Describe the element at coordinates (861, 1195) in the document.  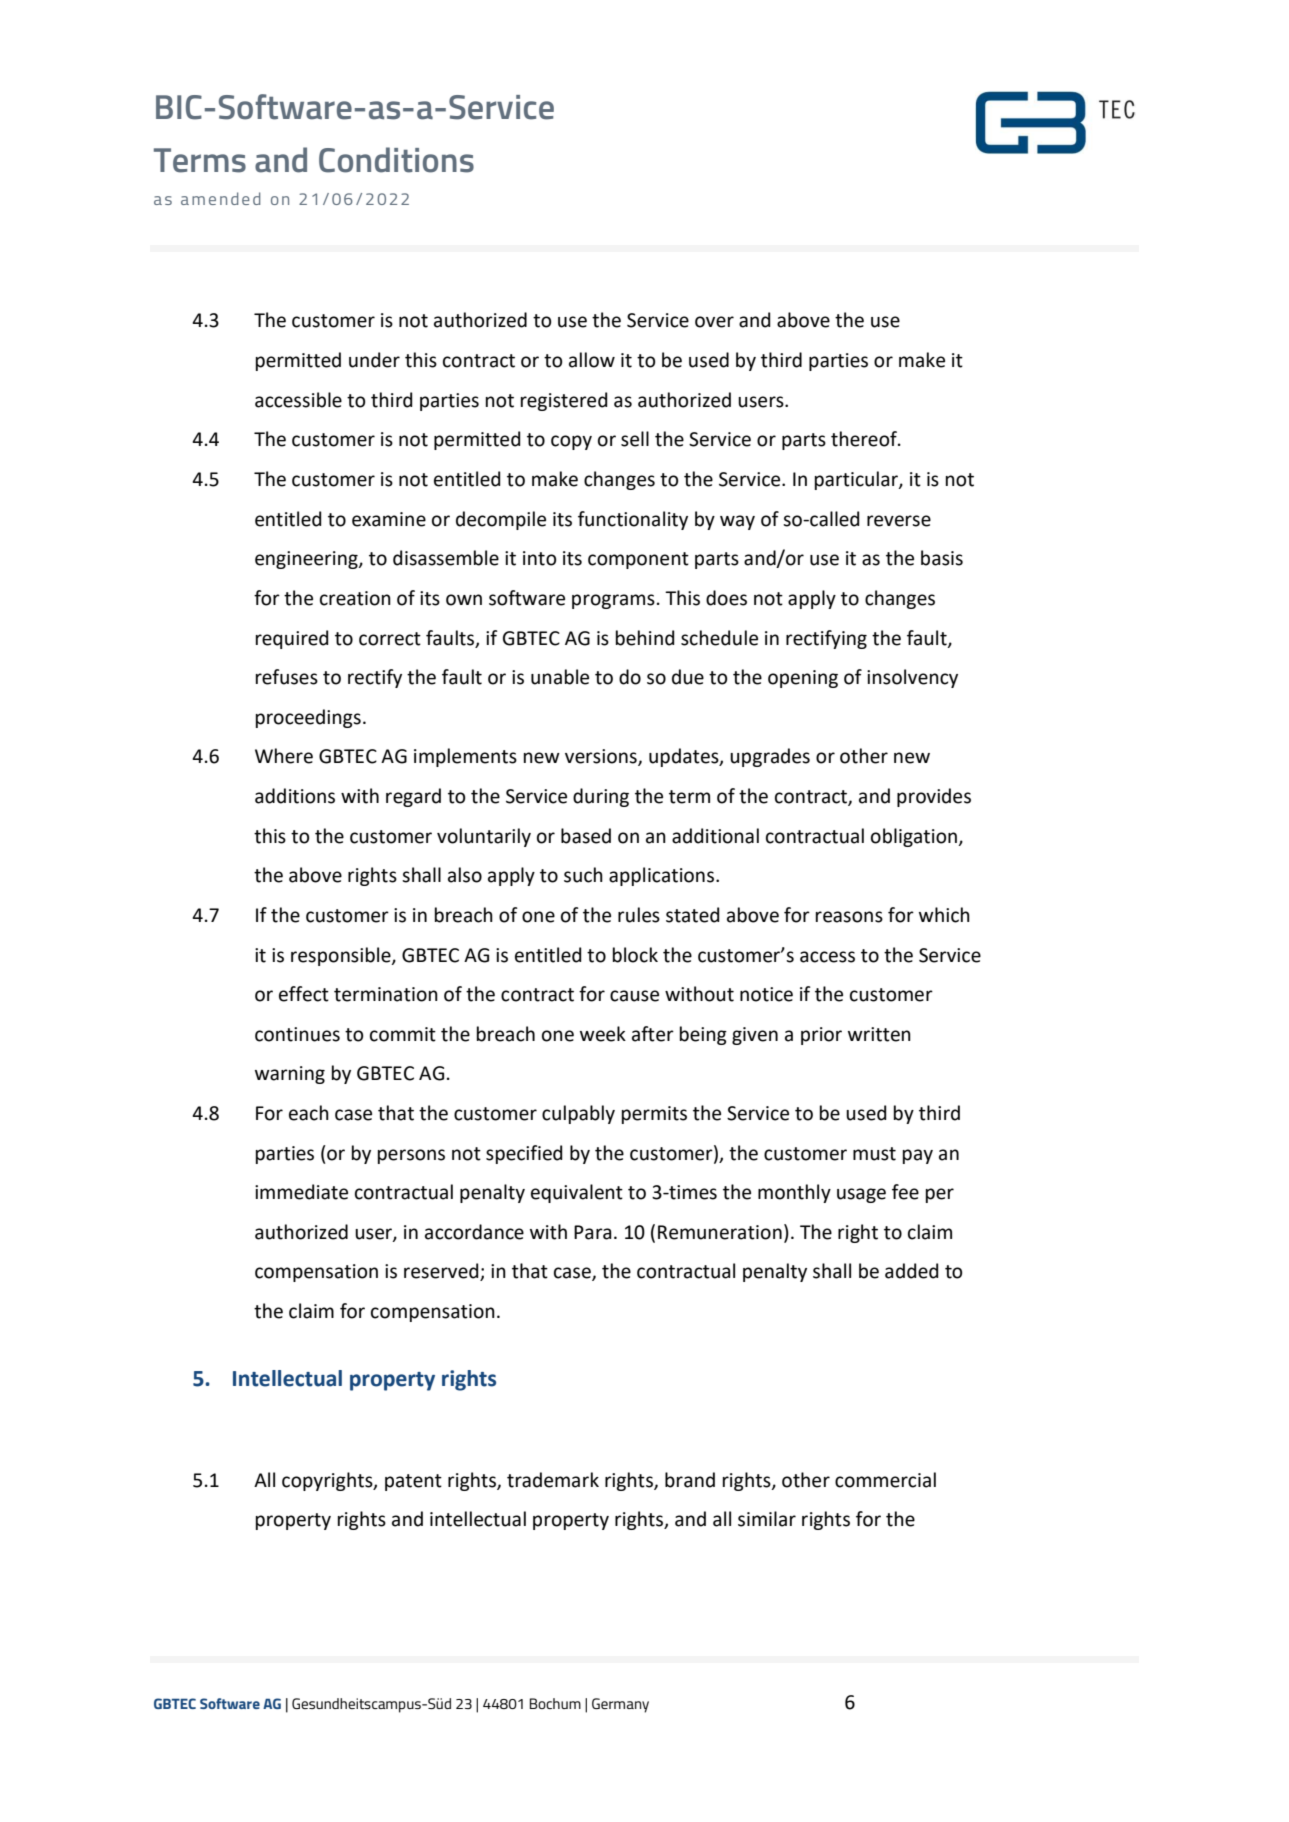
I see `usage` at that location.
